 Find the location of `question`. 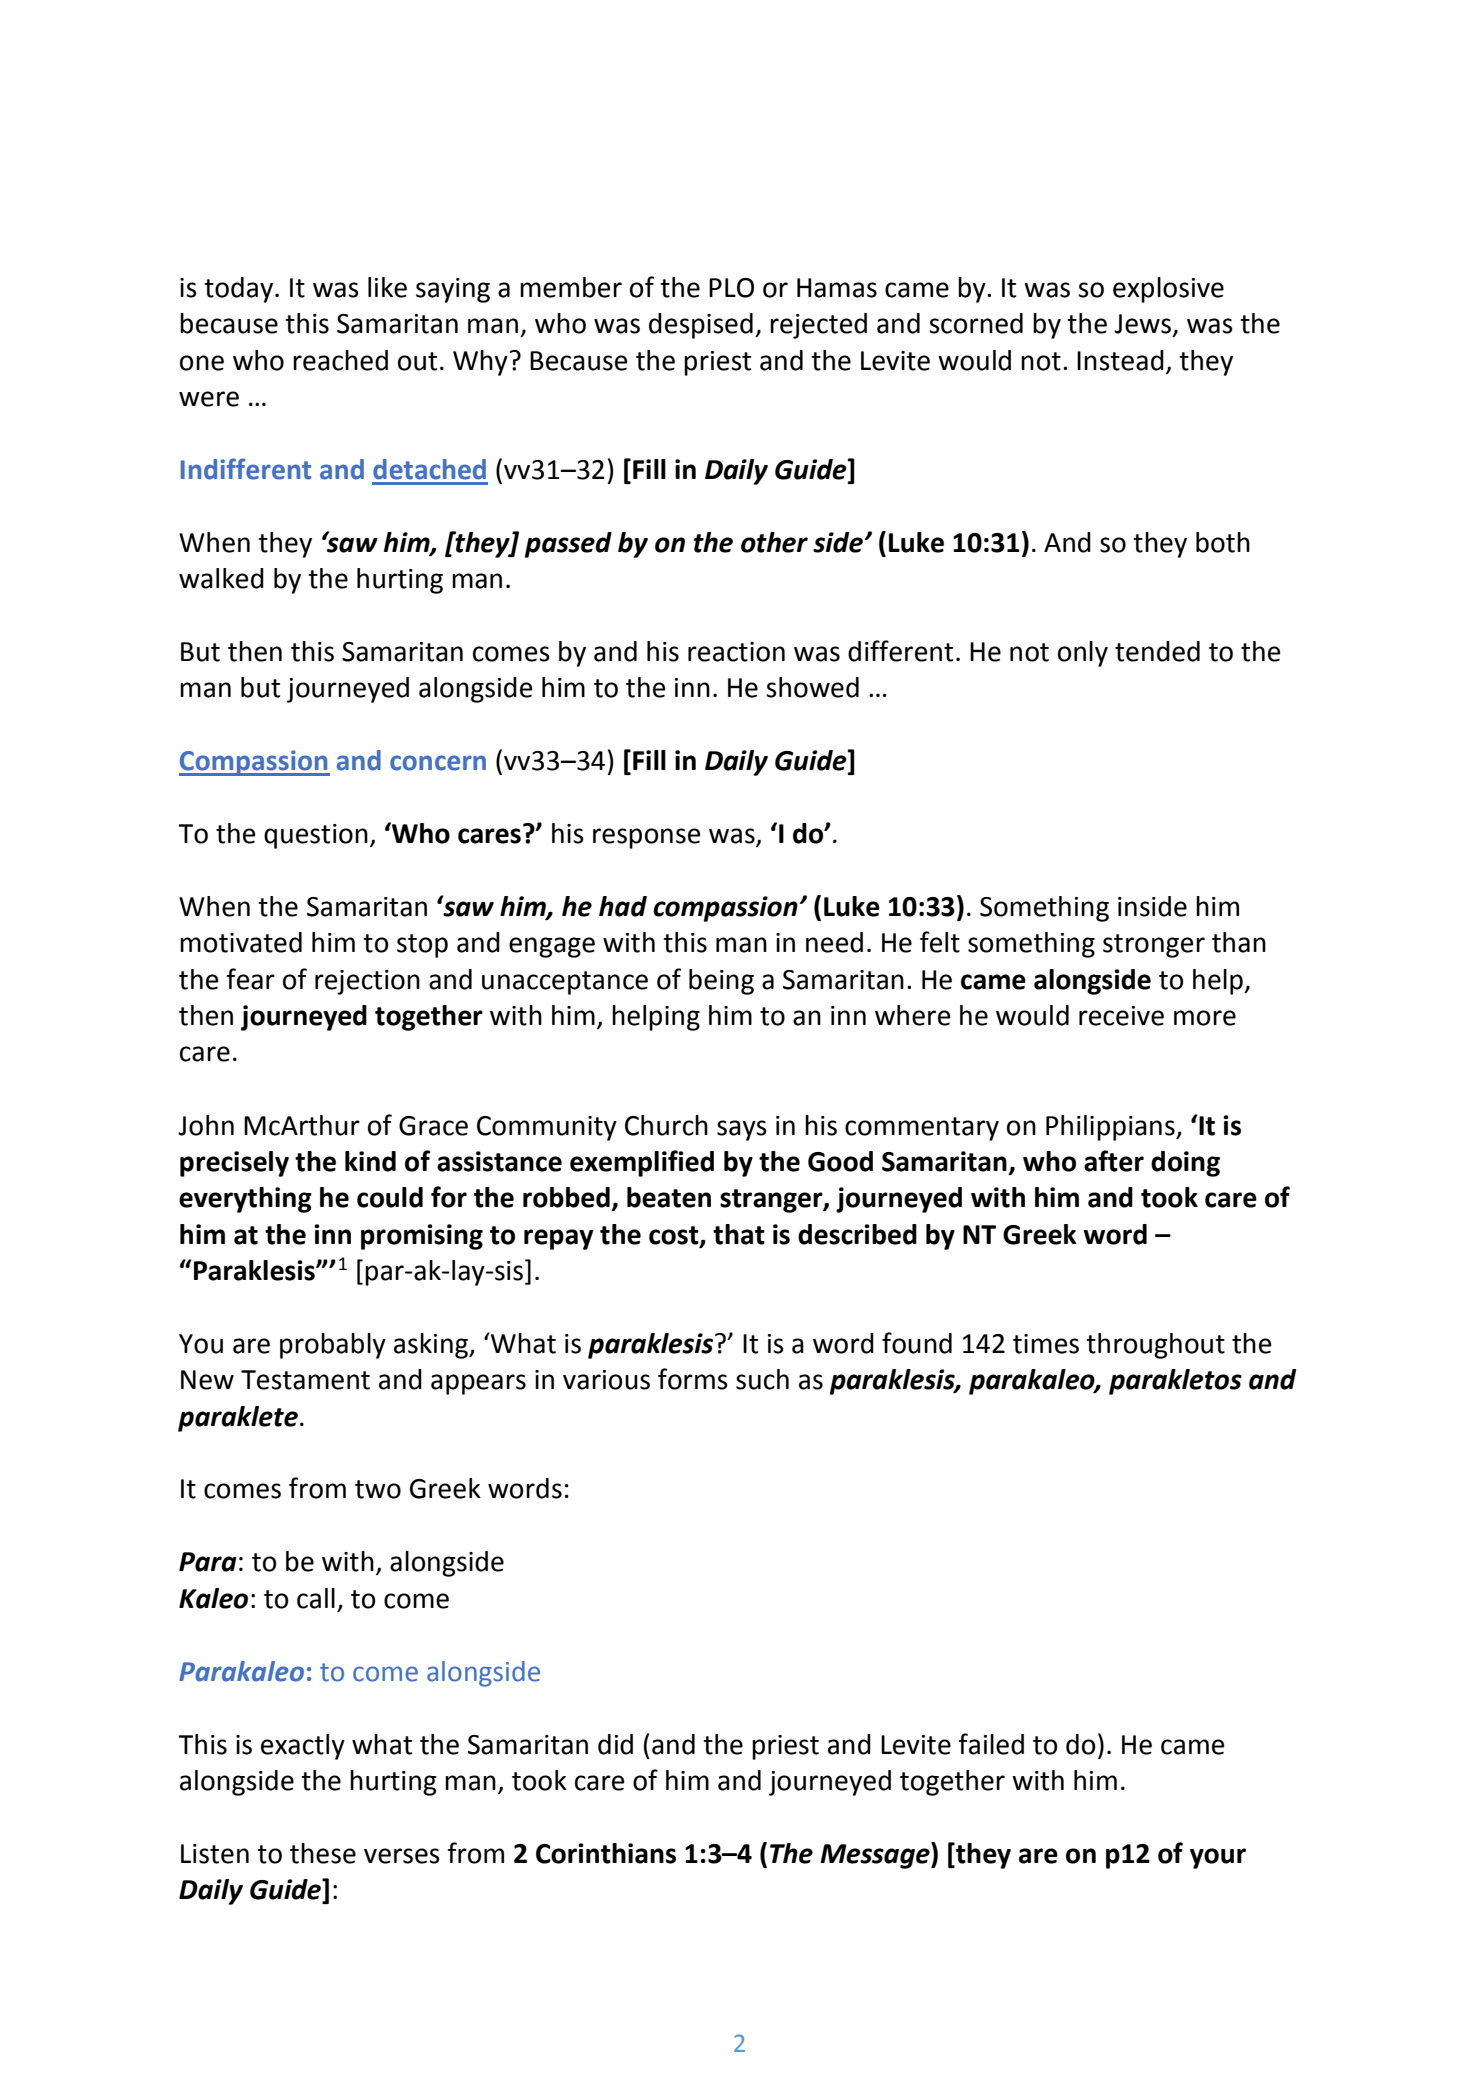

question is located at coordinates (316, 836).
